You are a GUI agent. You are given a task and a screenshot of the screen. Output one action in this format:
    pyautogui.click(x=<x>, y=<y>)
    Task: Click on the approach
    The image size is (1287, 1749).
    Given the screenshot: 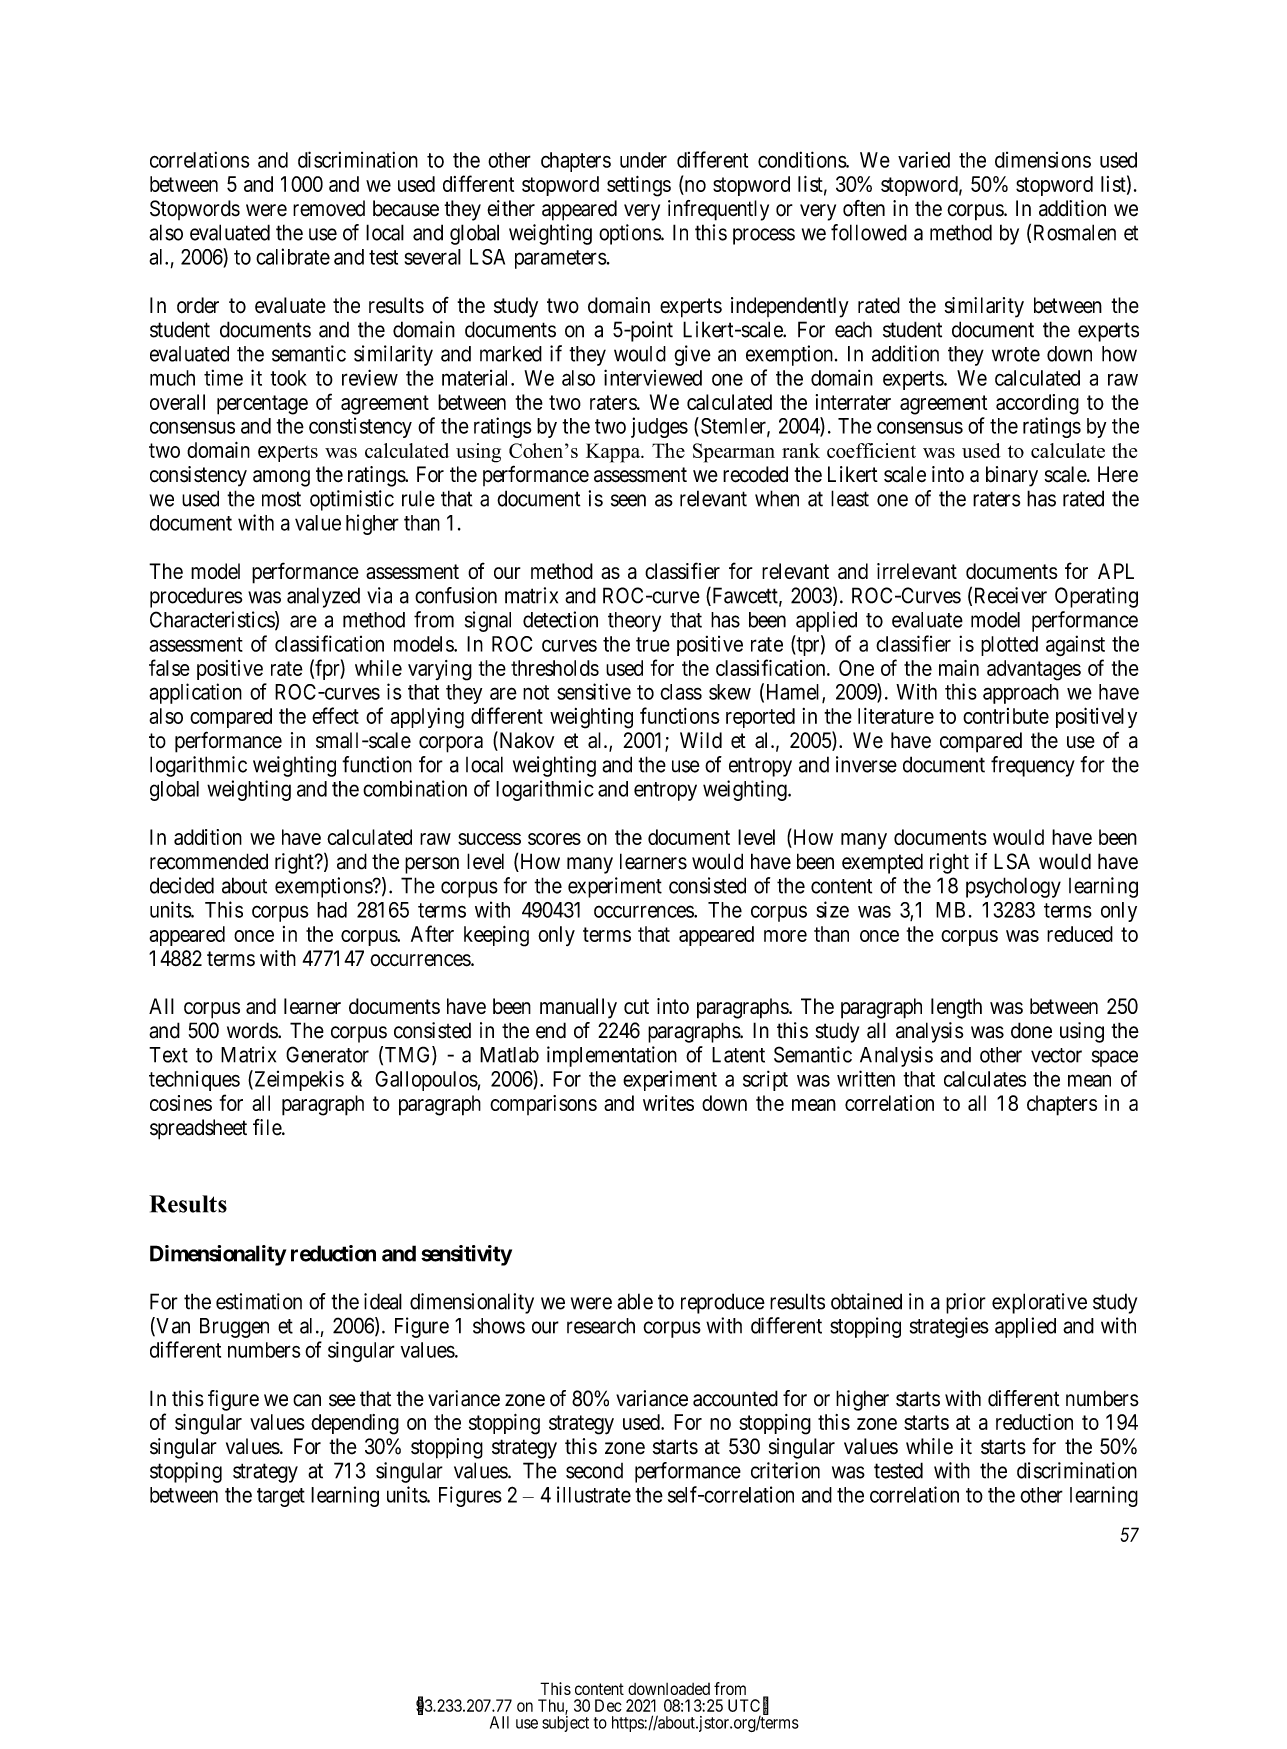 What is the action you would take?
    pyautogui.click(x=1021, y=694)
